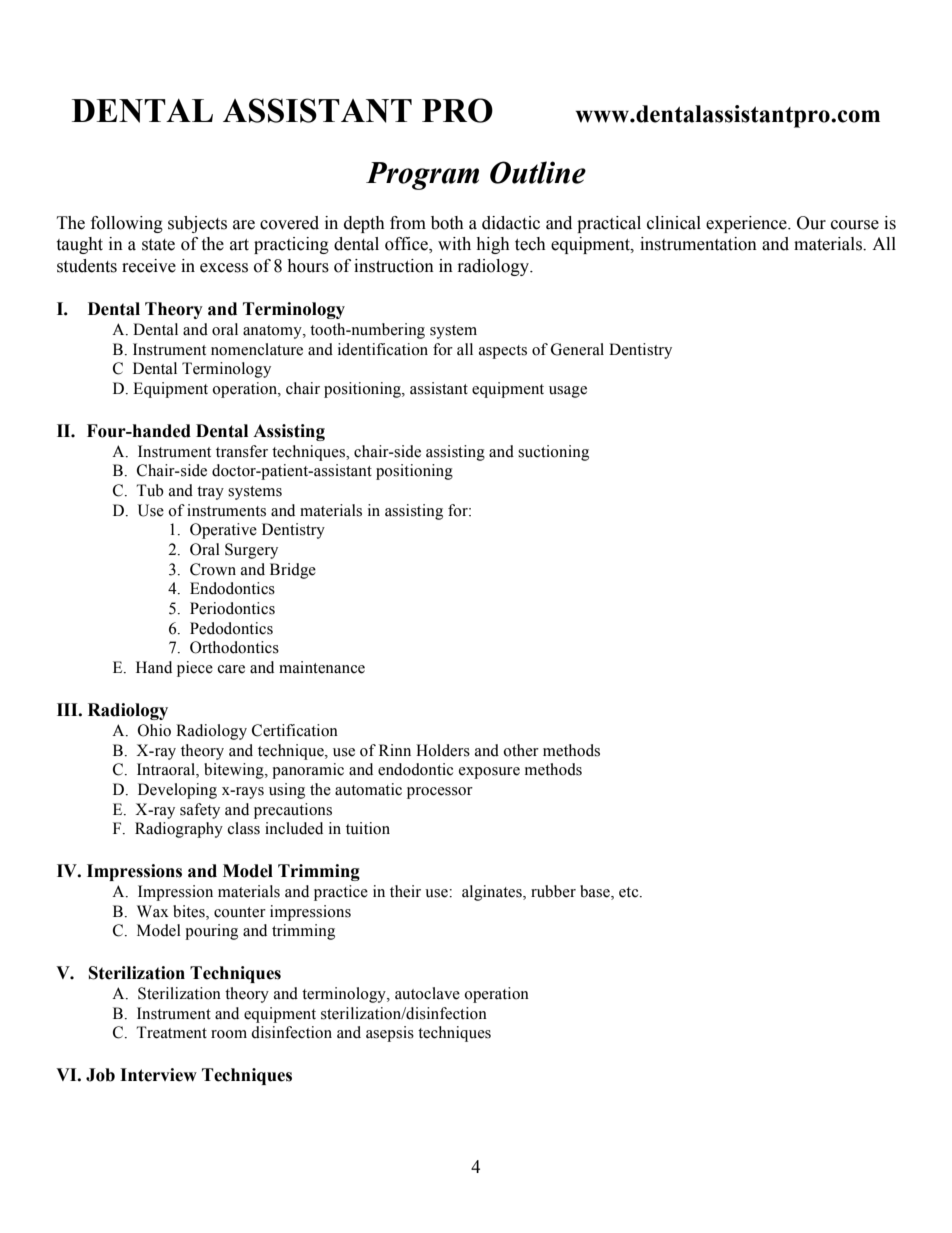 This screenshot has height=1233, width=952. Describe the element at coordinates (150, 490) in the screenshot. I see `Tub` at that location.
